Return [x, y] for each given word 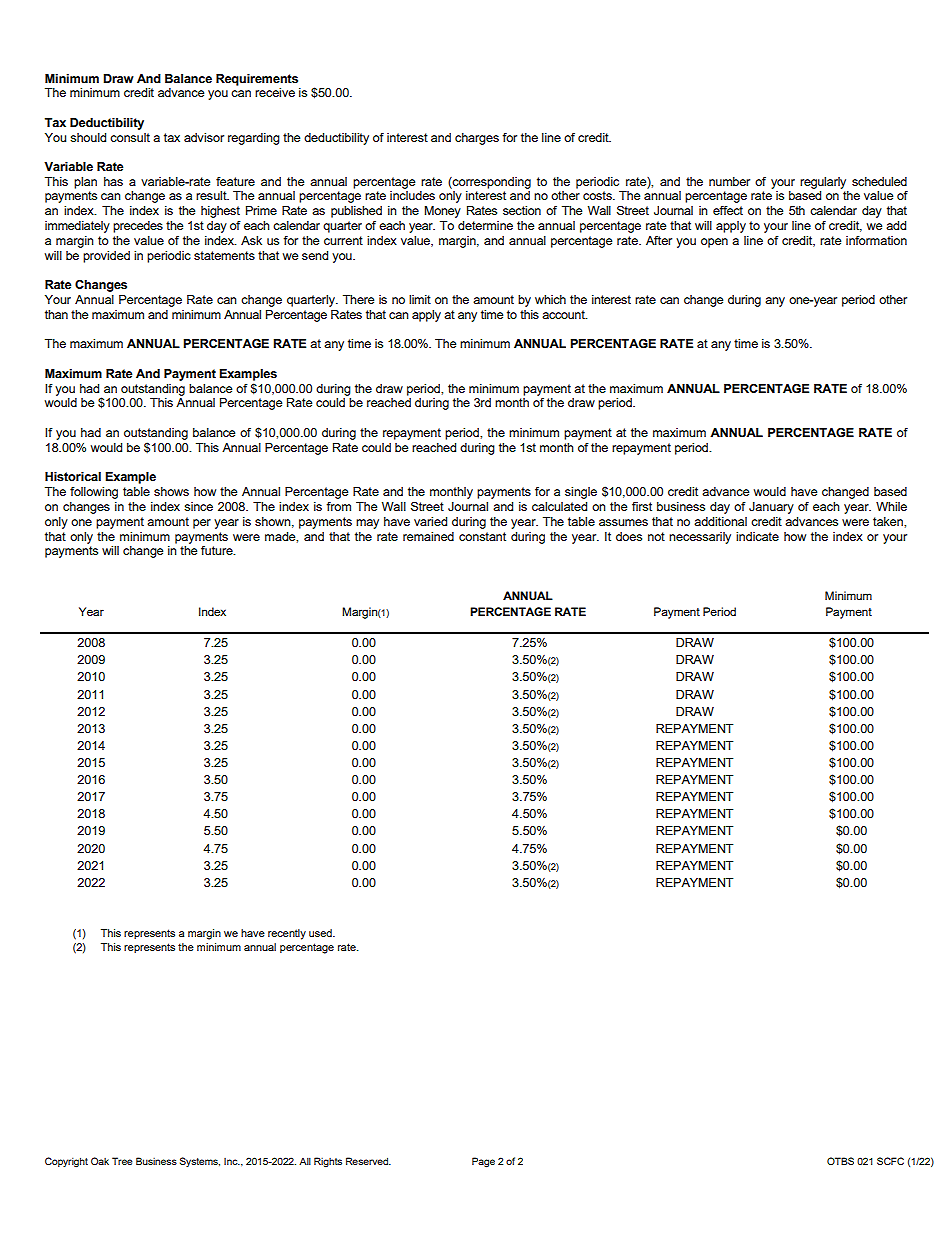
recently [287, 934]
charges [477, 139]
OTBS [840, 1161]
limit [420, 299]
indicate [757, 536]
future [218, 550]
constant [482, 536]
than [56, 314]
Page [483, 1162]
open [714, 243]
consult [130, 137]
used [321, 933]
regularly [823, 183]
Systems [200, 1162]
